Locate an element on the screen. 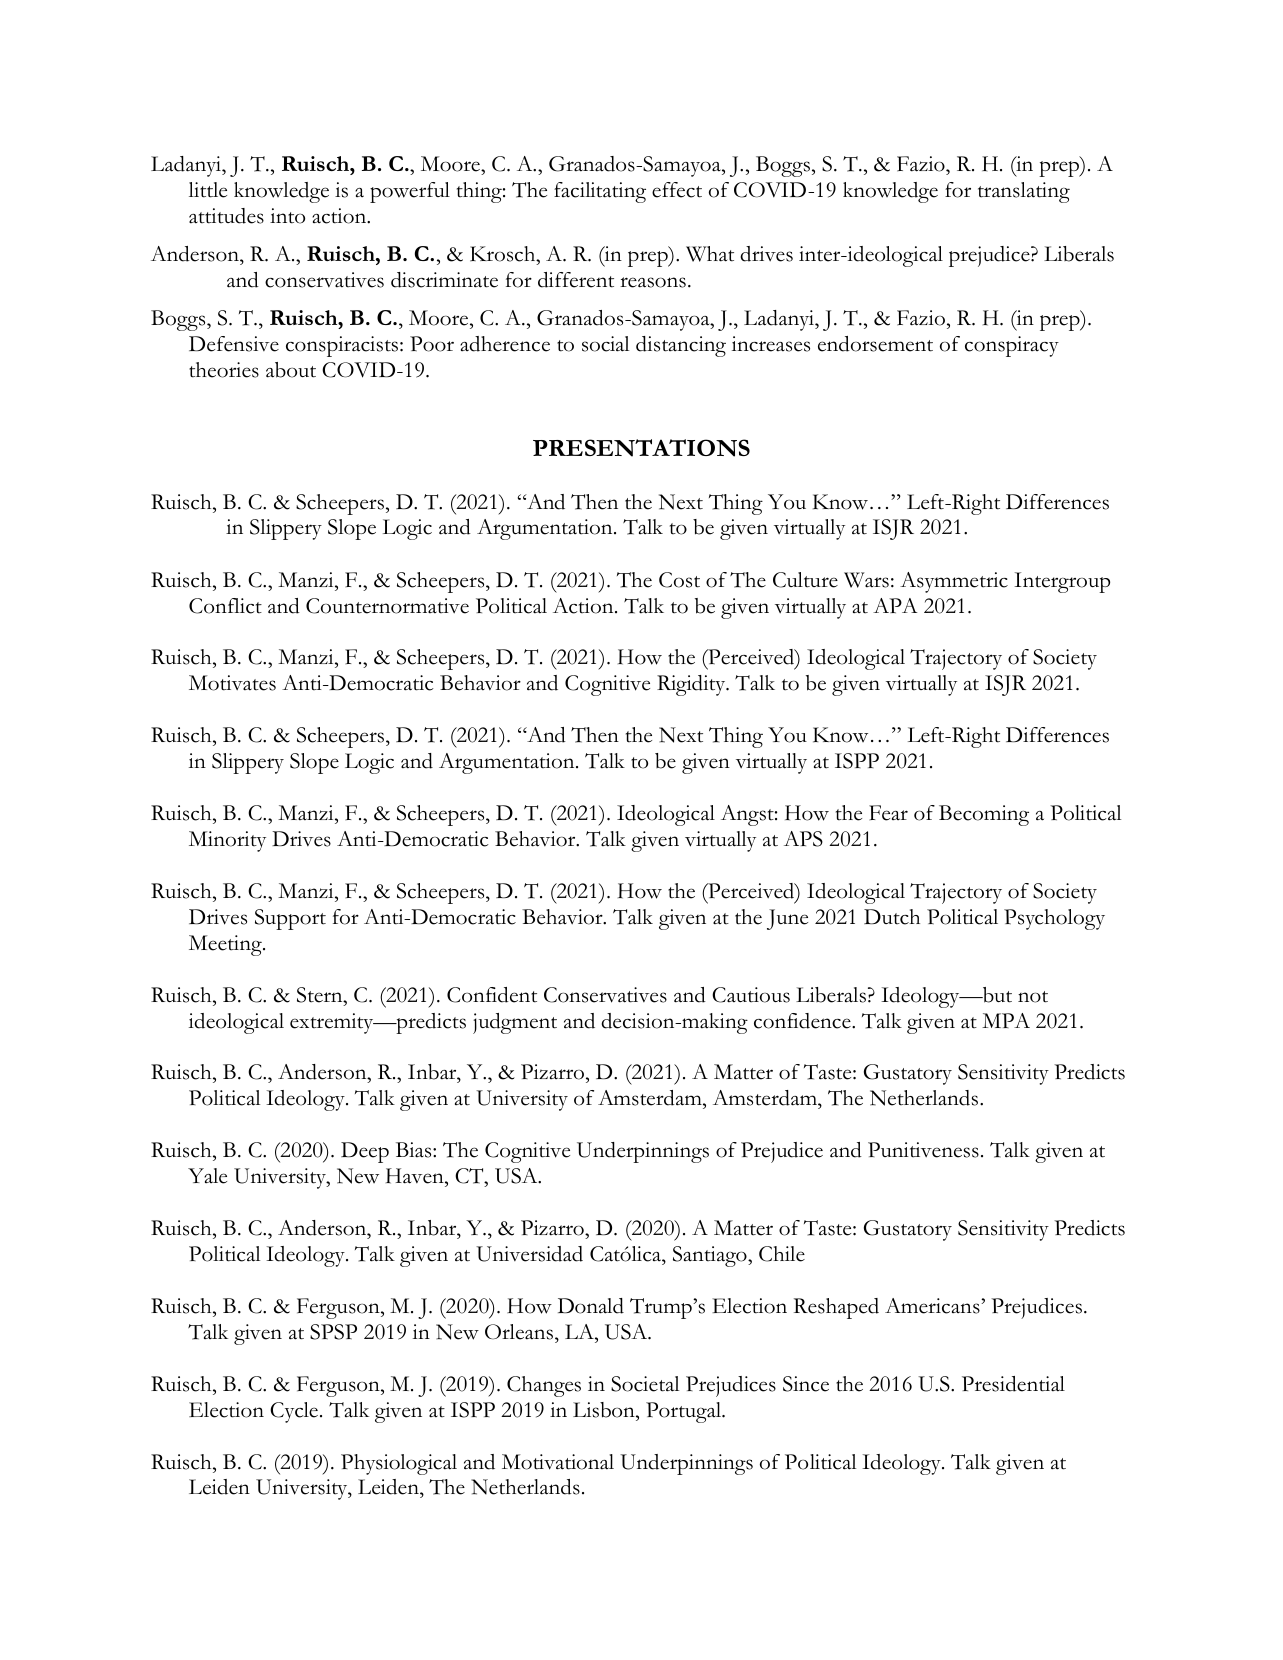 The width and height of the screenshot is (1283, 1660). facilitating is located at coordinates (600, 192).
